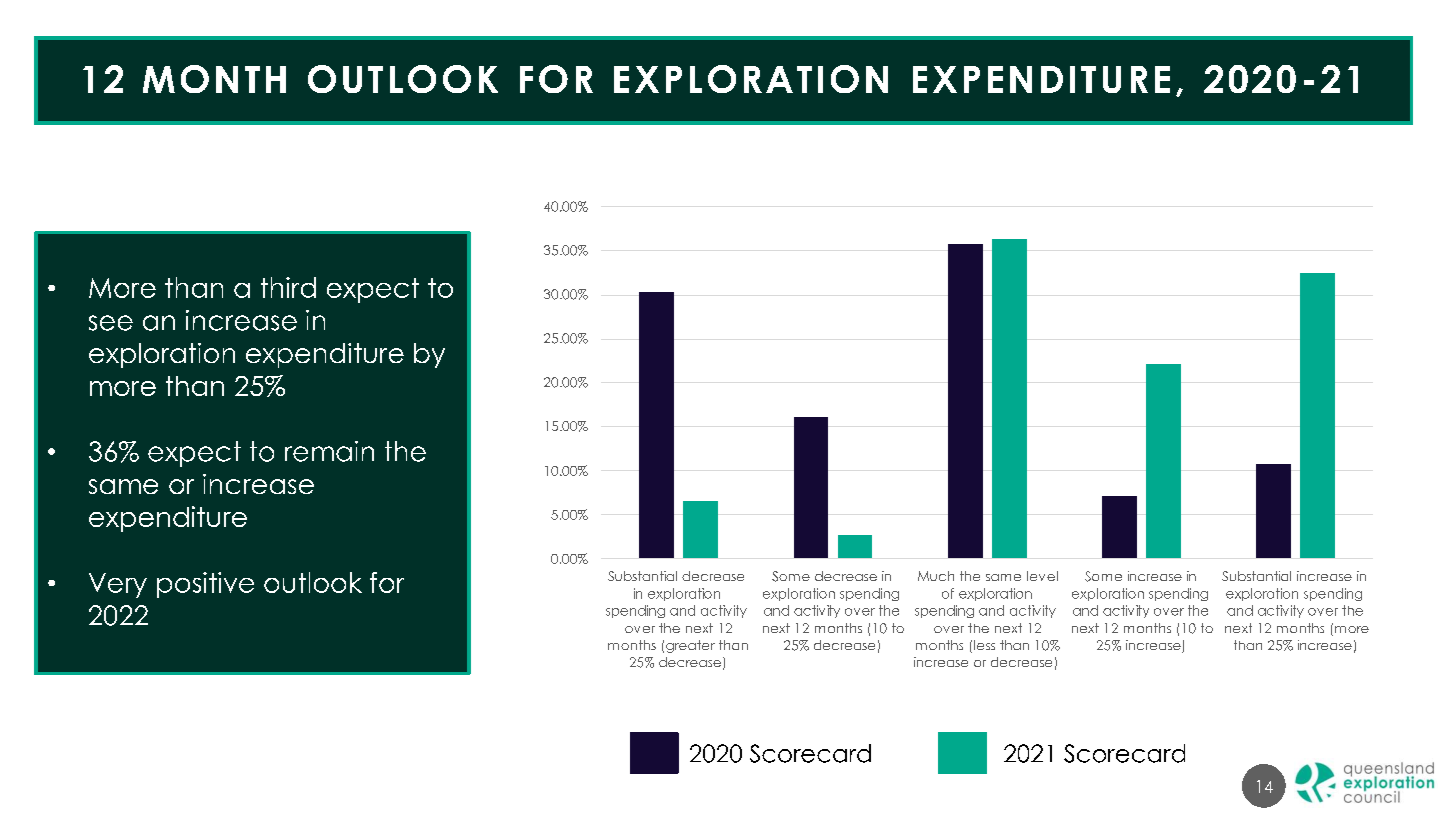 Image resolution: width=1456 pixels, height=819 pixels. What do you see at coordinates (111, 323) in the page?
I see `see` at bounding box center [111, 323].
